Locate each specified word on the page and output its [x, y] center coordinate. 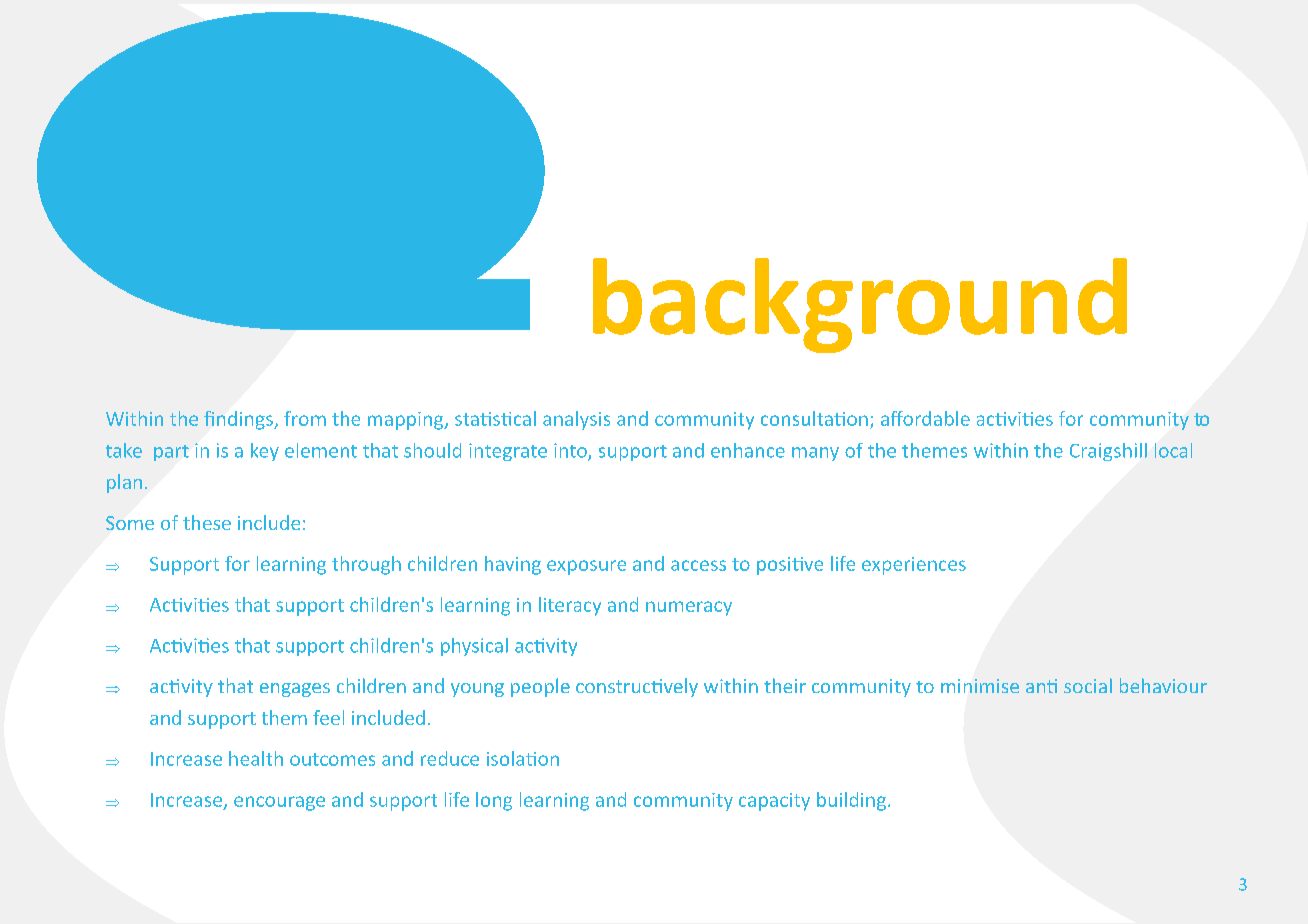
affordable [925, 418]
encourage [279, 803]
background [860, 305]
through [366, 565]
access [698, 565]
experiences [914, 566]
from [305, 418]
